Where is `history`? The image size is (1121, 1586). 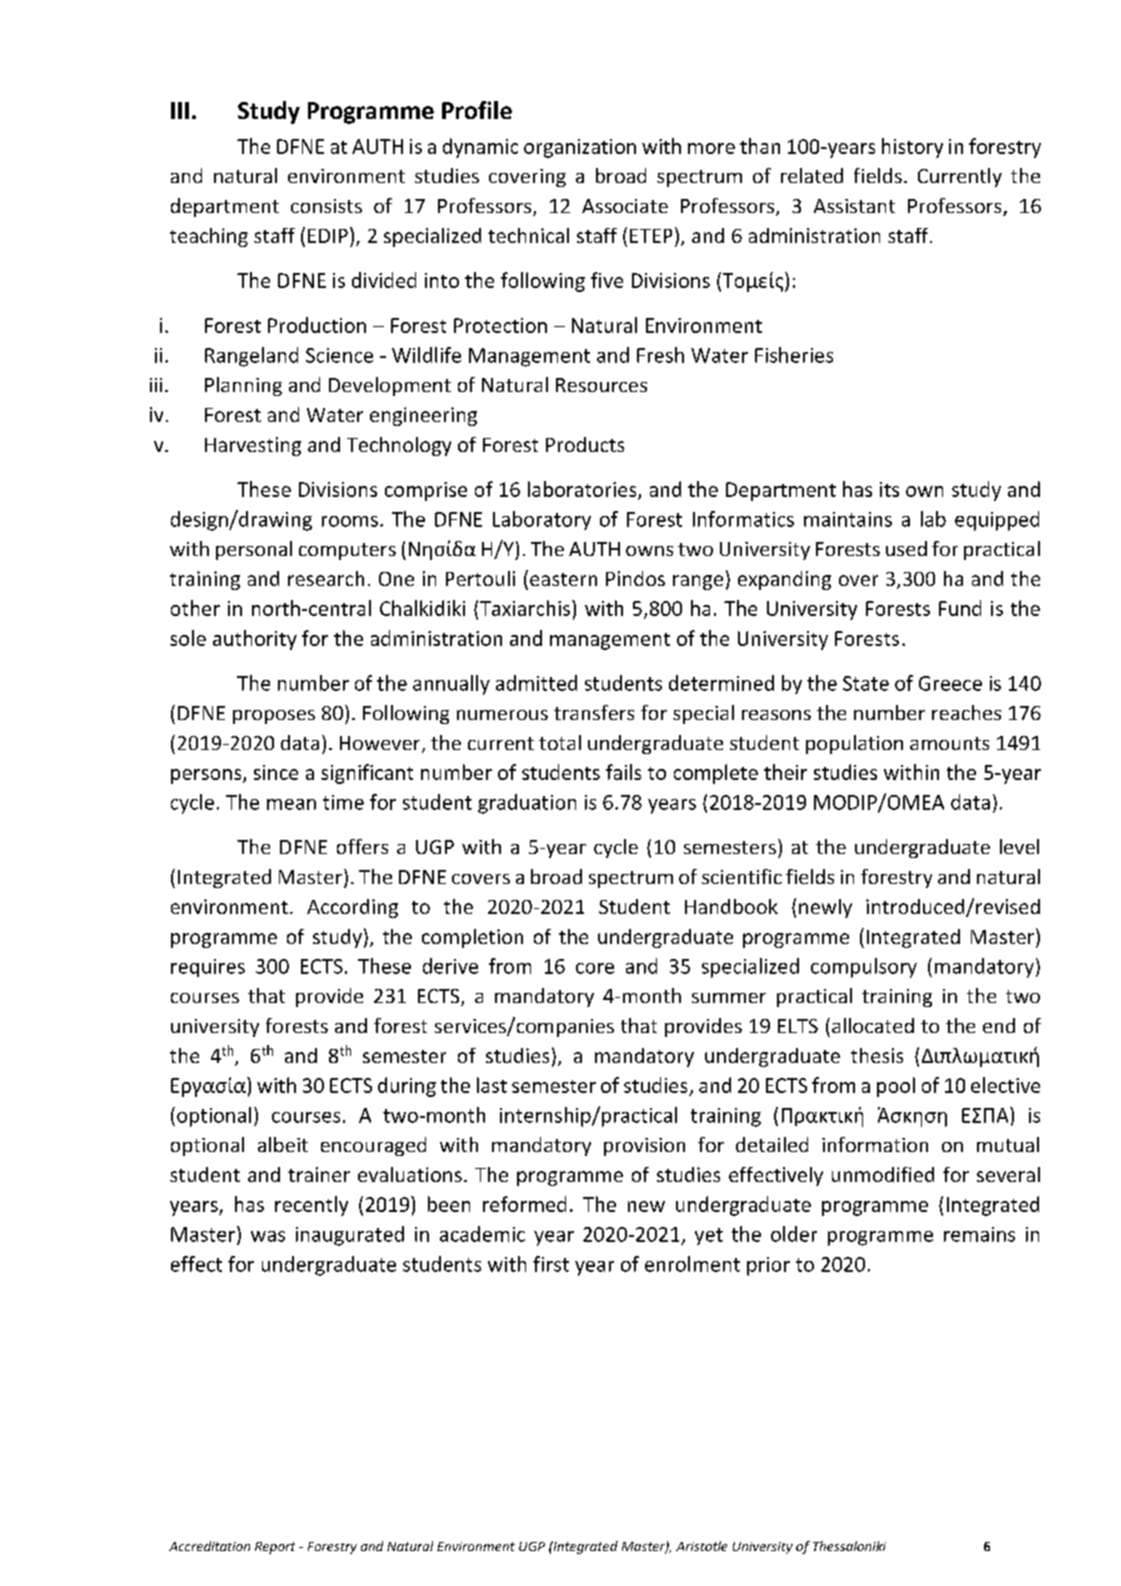
history is located at coordinates (912, 148).
